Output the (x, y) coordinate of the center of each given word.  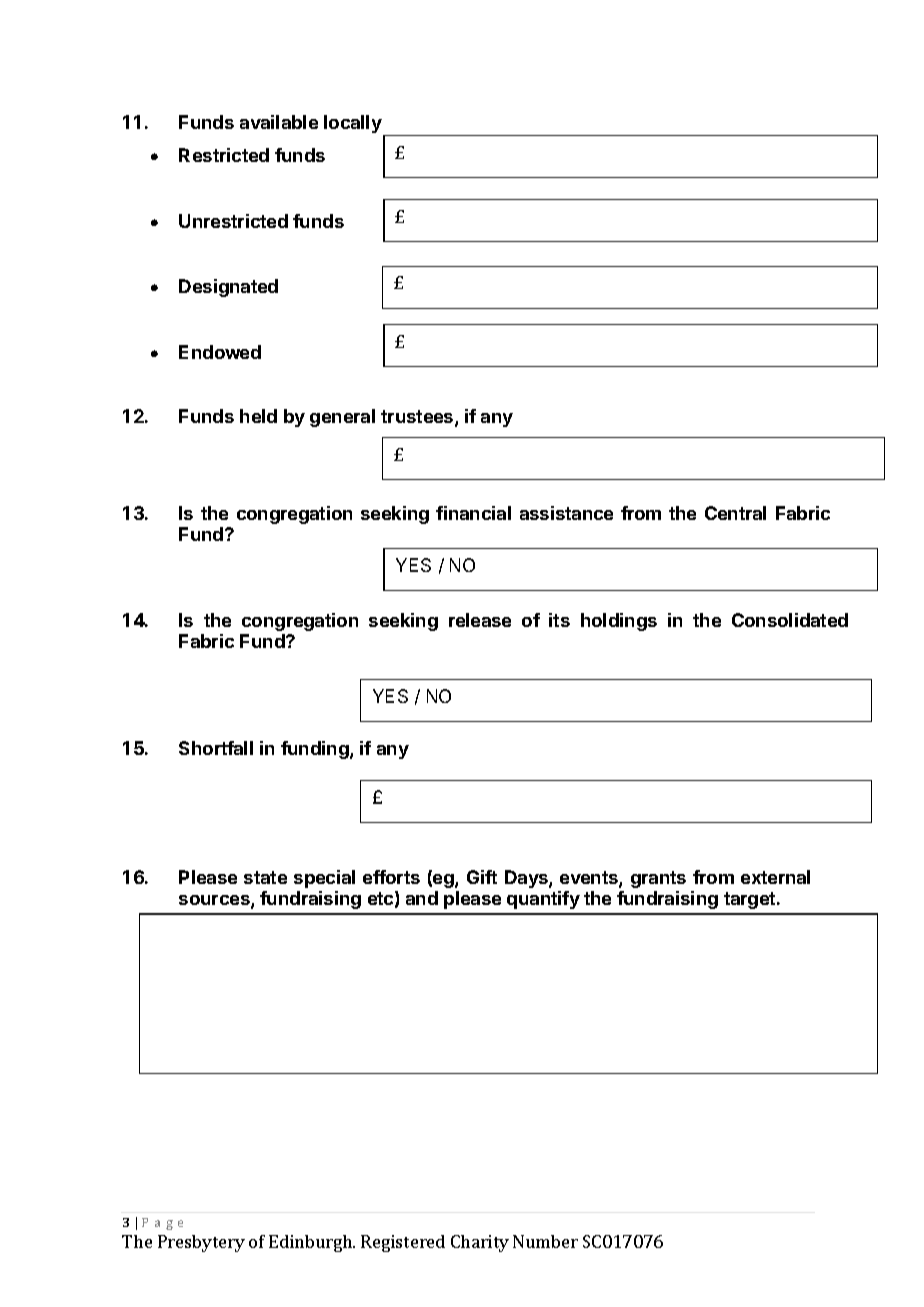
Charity (480, 1243)
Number (545, 1241)
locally (354, 125)
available (279, 122)
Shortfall (216, 748)
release (480, 620)
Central (735, 513)
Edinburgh (311, 1243)
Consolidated (790, 620)
